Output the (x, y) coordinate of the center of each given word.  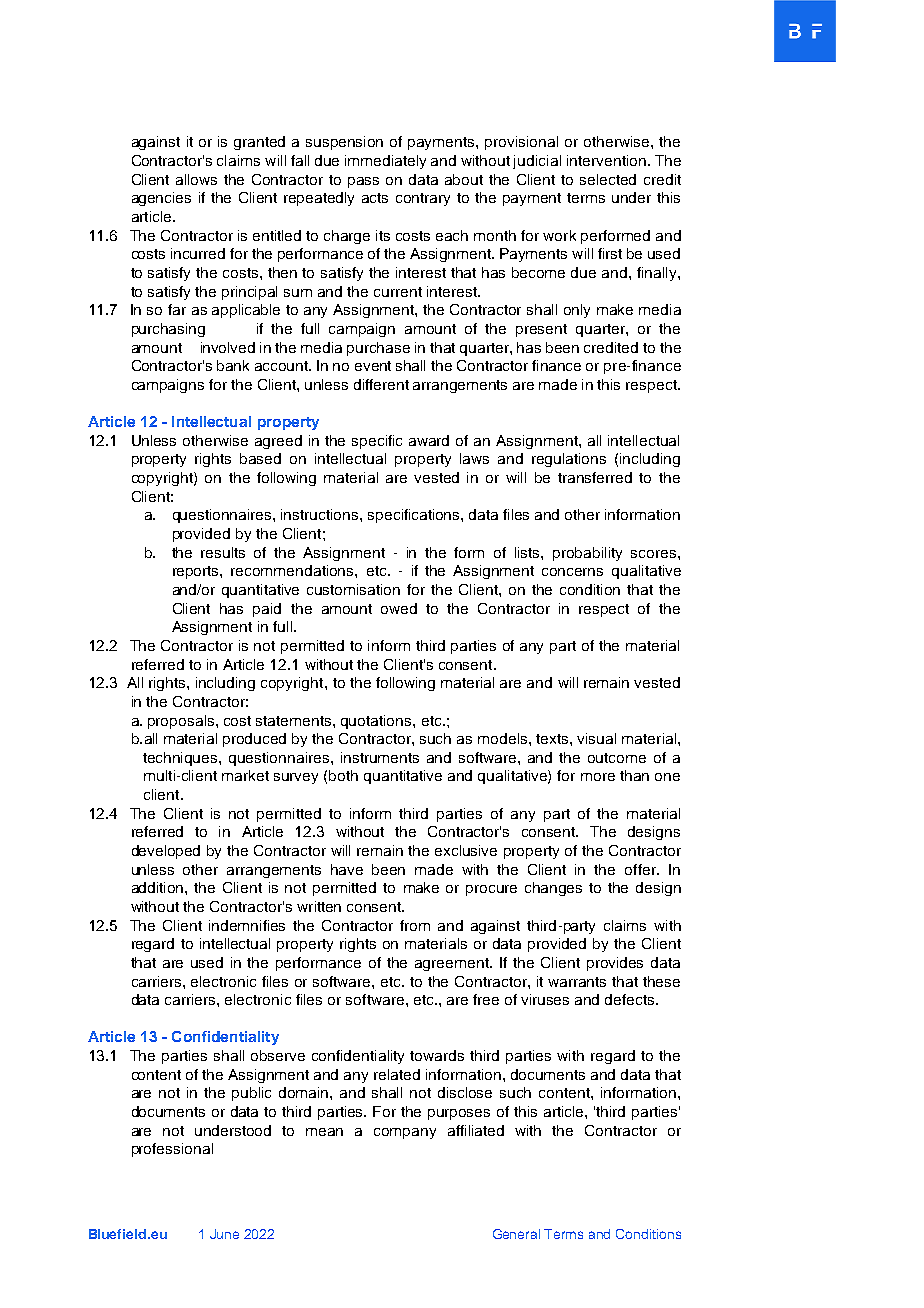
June (224, 1234)
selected (608, 179)
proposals (182, 722)
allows (196, 179)
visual (596, 738)
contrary (423, 199)
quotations (377, 722)
